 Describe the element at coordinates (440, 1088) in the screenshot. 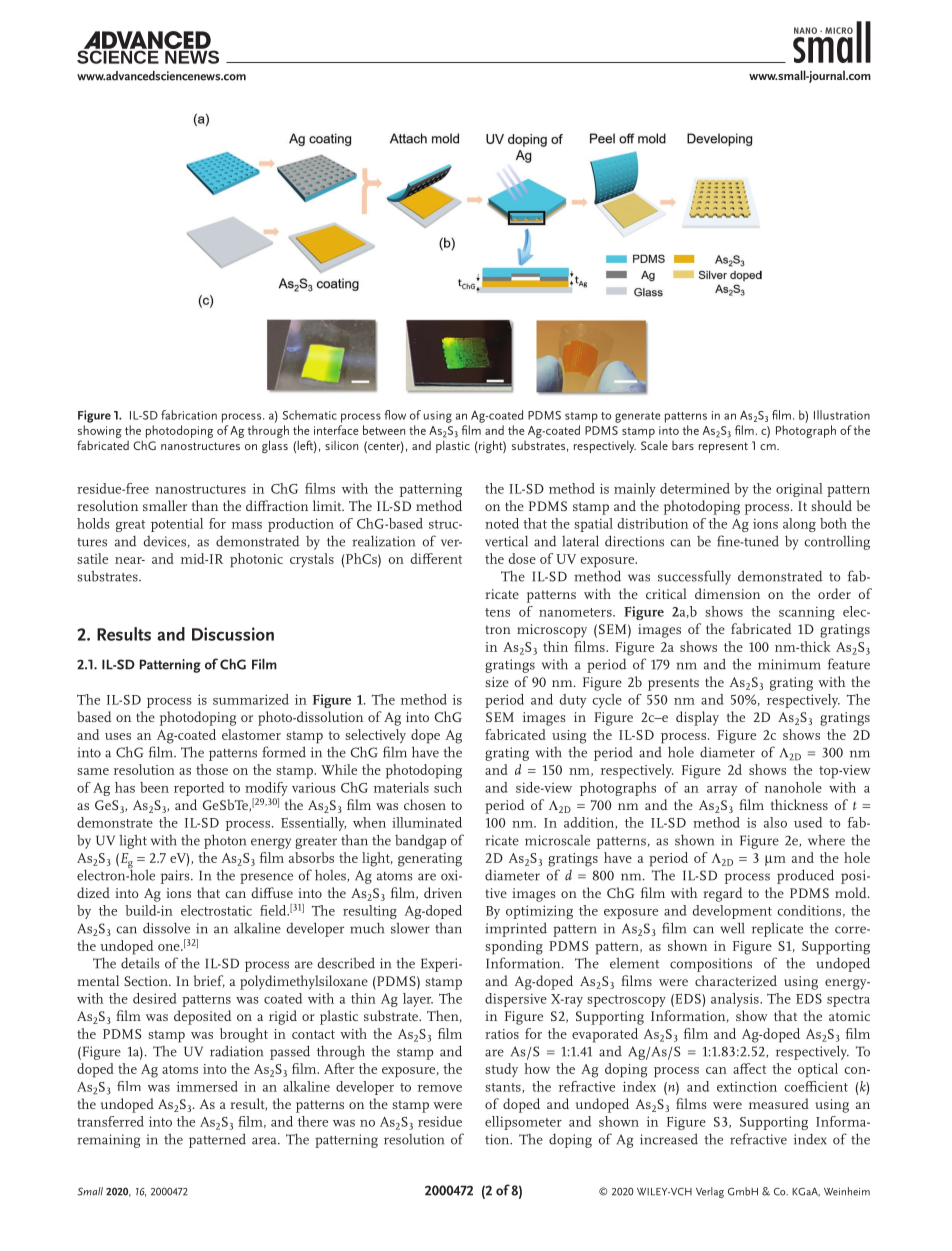

I see `remove` at that location.
